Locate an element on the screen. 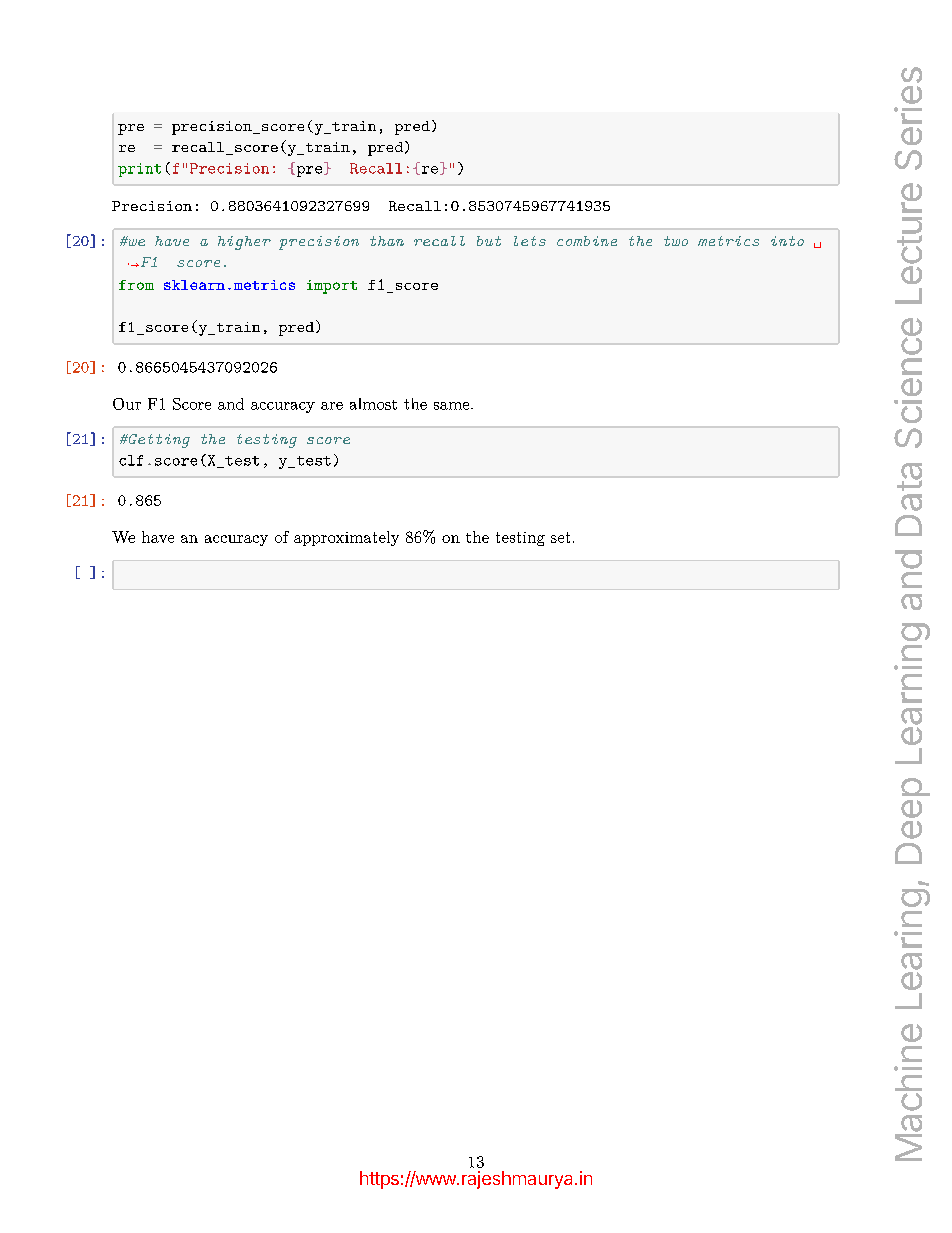 Image resolution: width=952 pixels, height=1233 pixels. but is located at coordinates (489, 241).
